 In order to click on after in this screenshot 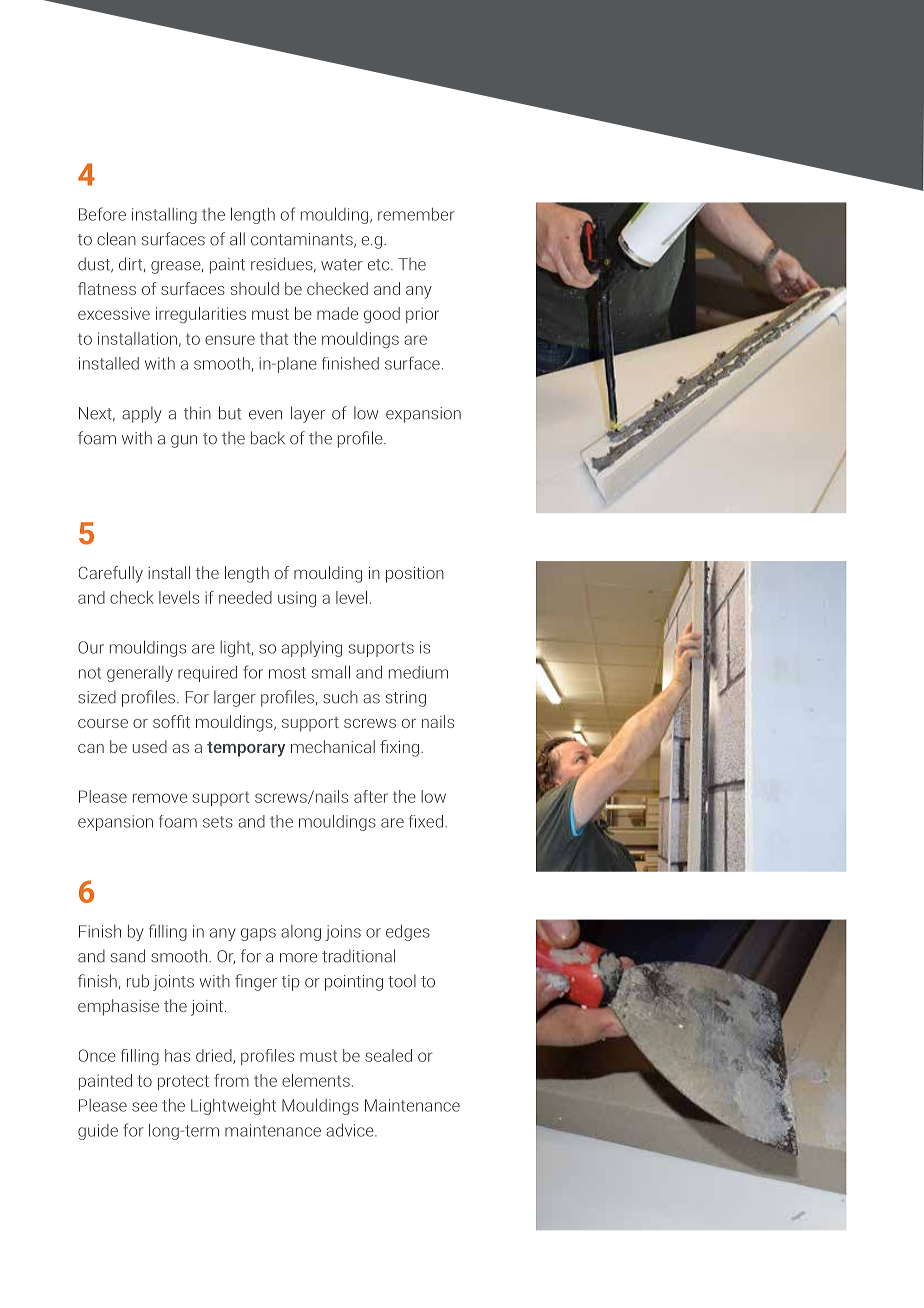, I will do `click(371, 796)`.
